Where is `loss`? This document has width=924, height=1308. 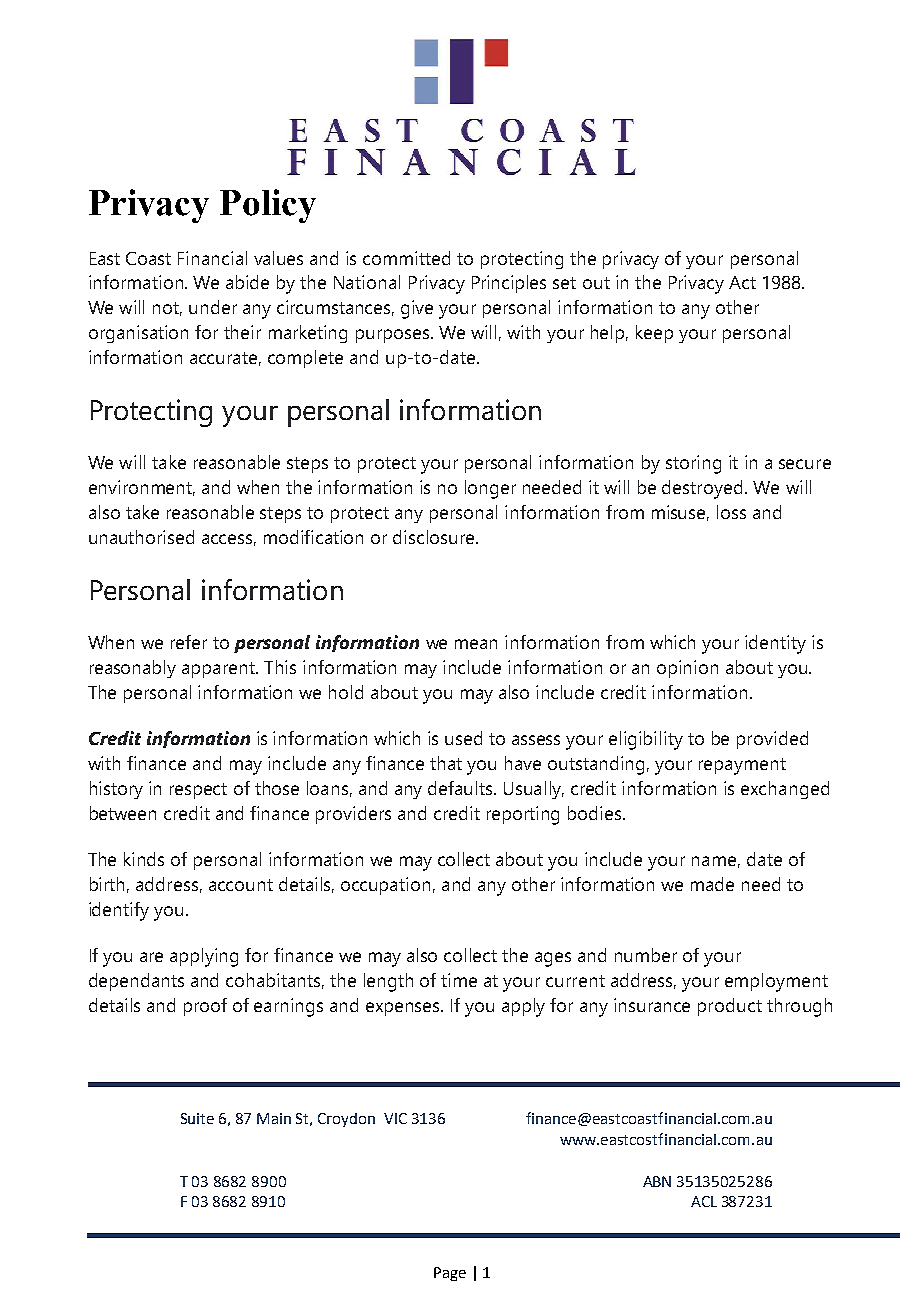
loss is located at coordinates (731, 512).
